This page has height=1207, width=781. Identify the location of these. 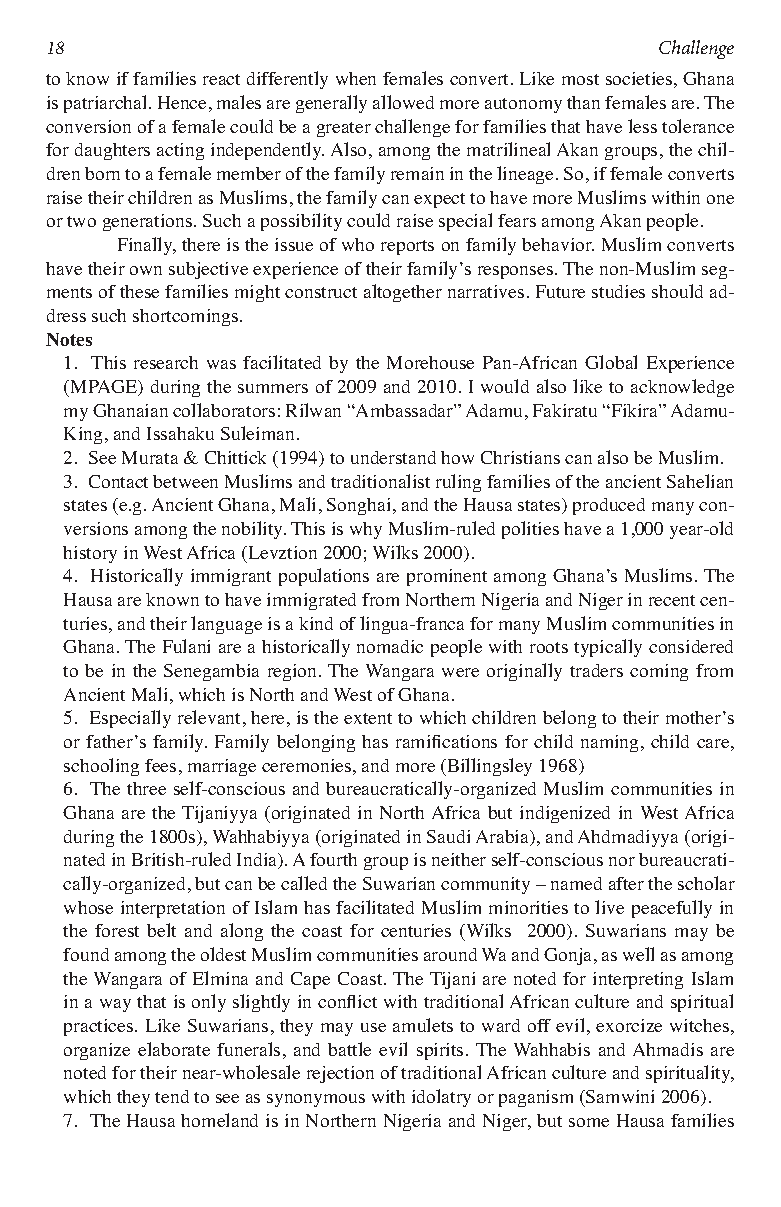
(139, 291).
